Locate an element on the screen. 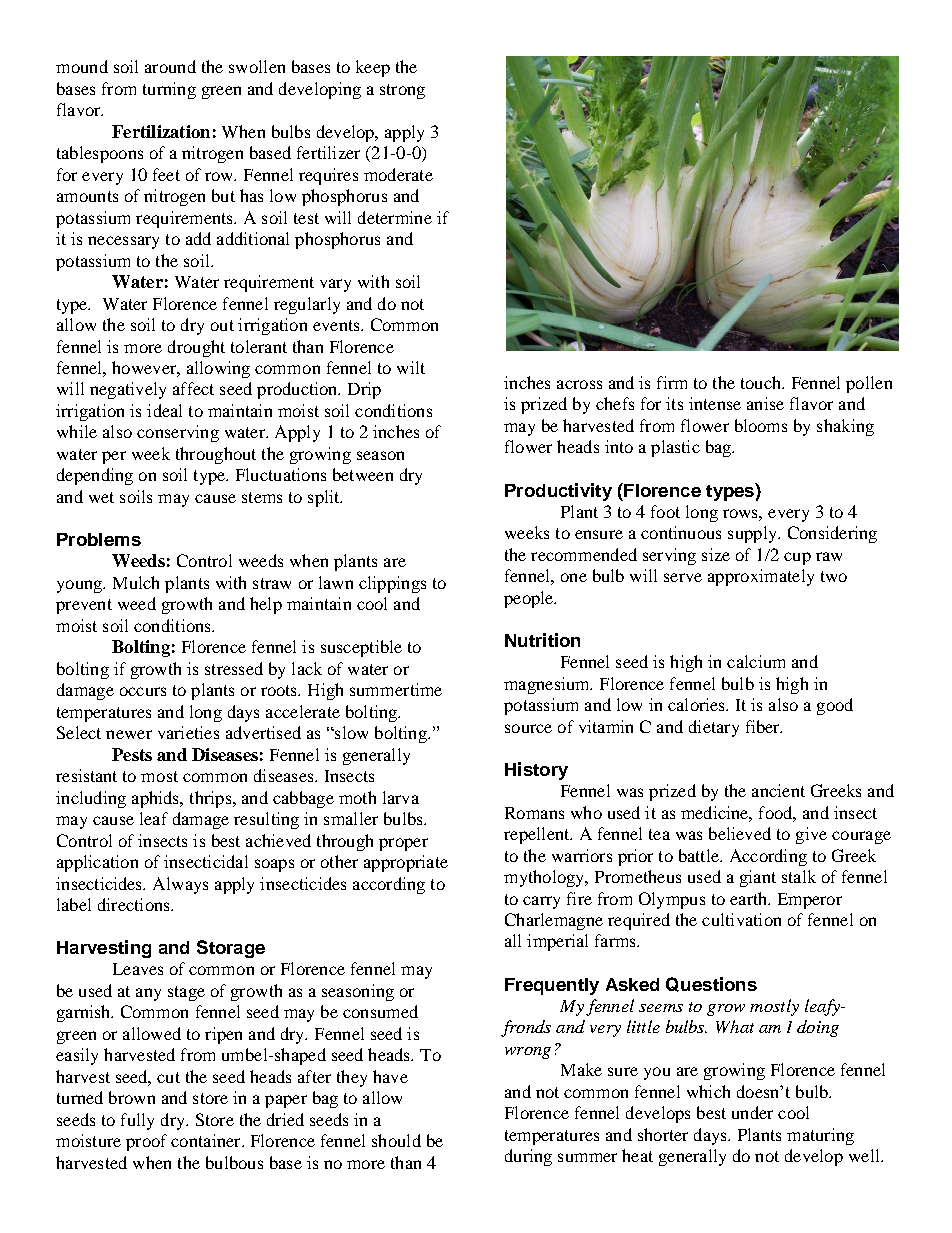 Image resolution: width=952 pixels, height=1233 pixels. approximately is located at coordinates (761, 577).
